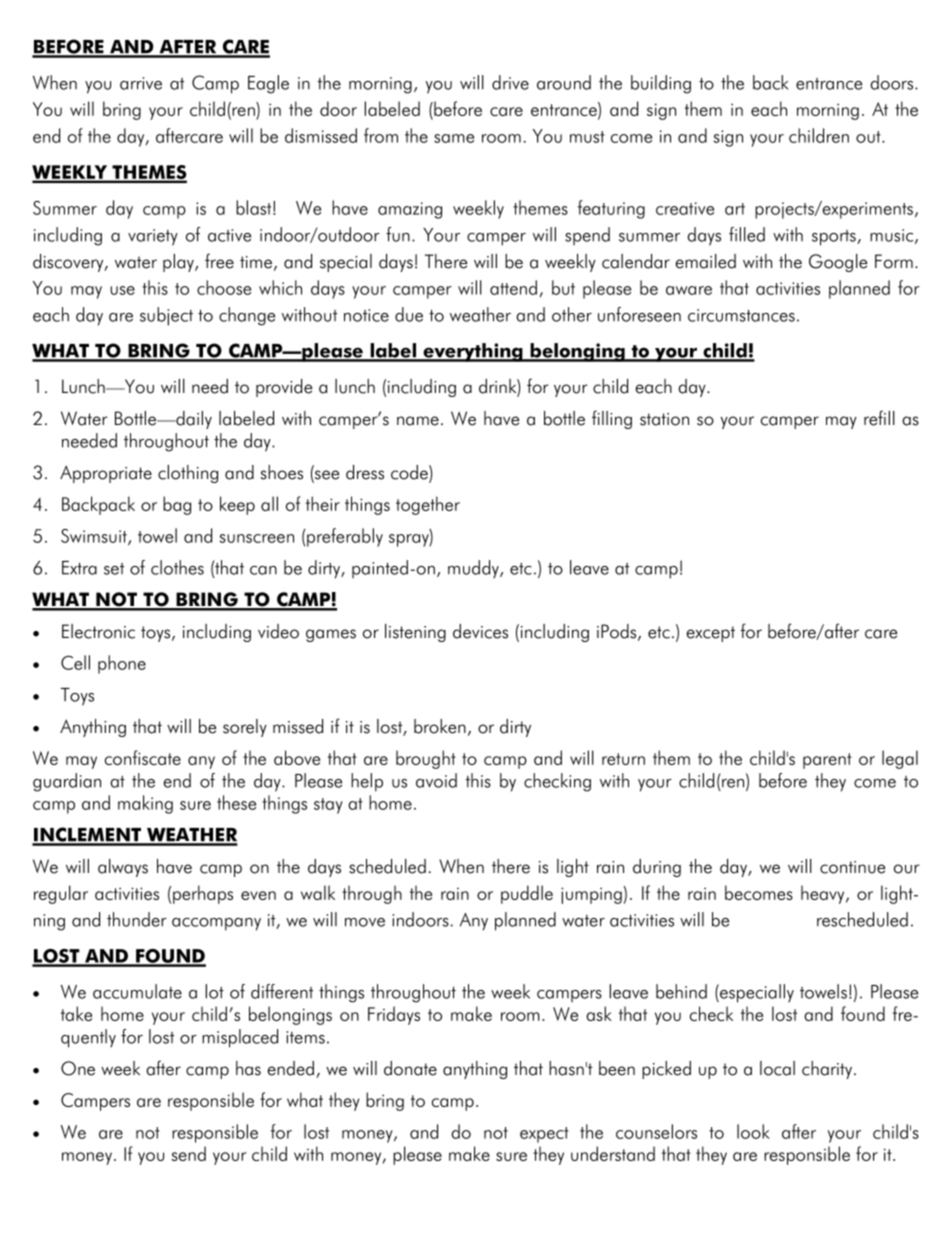 This image has height=1233, width=952. What do you see at coordinates (711, 634) in the image?
I see `except` at bounding box center [711, 634].
